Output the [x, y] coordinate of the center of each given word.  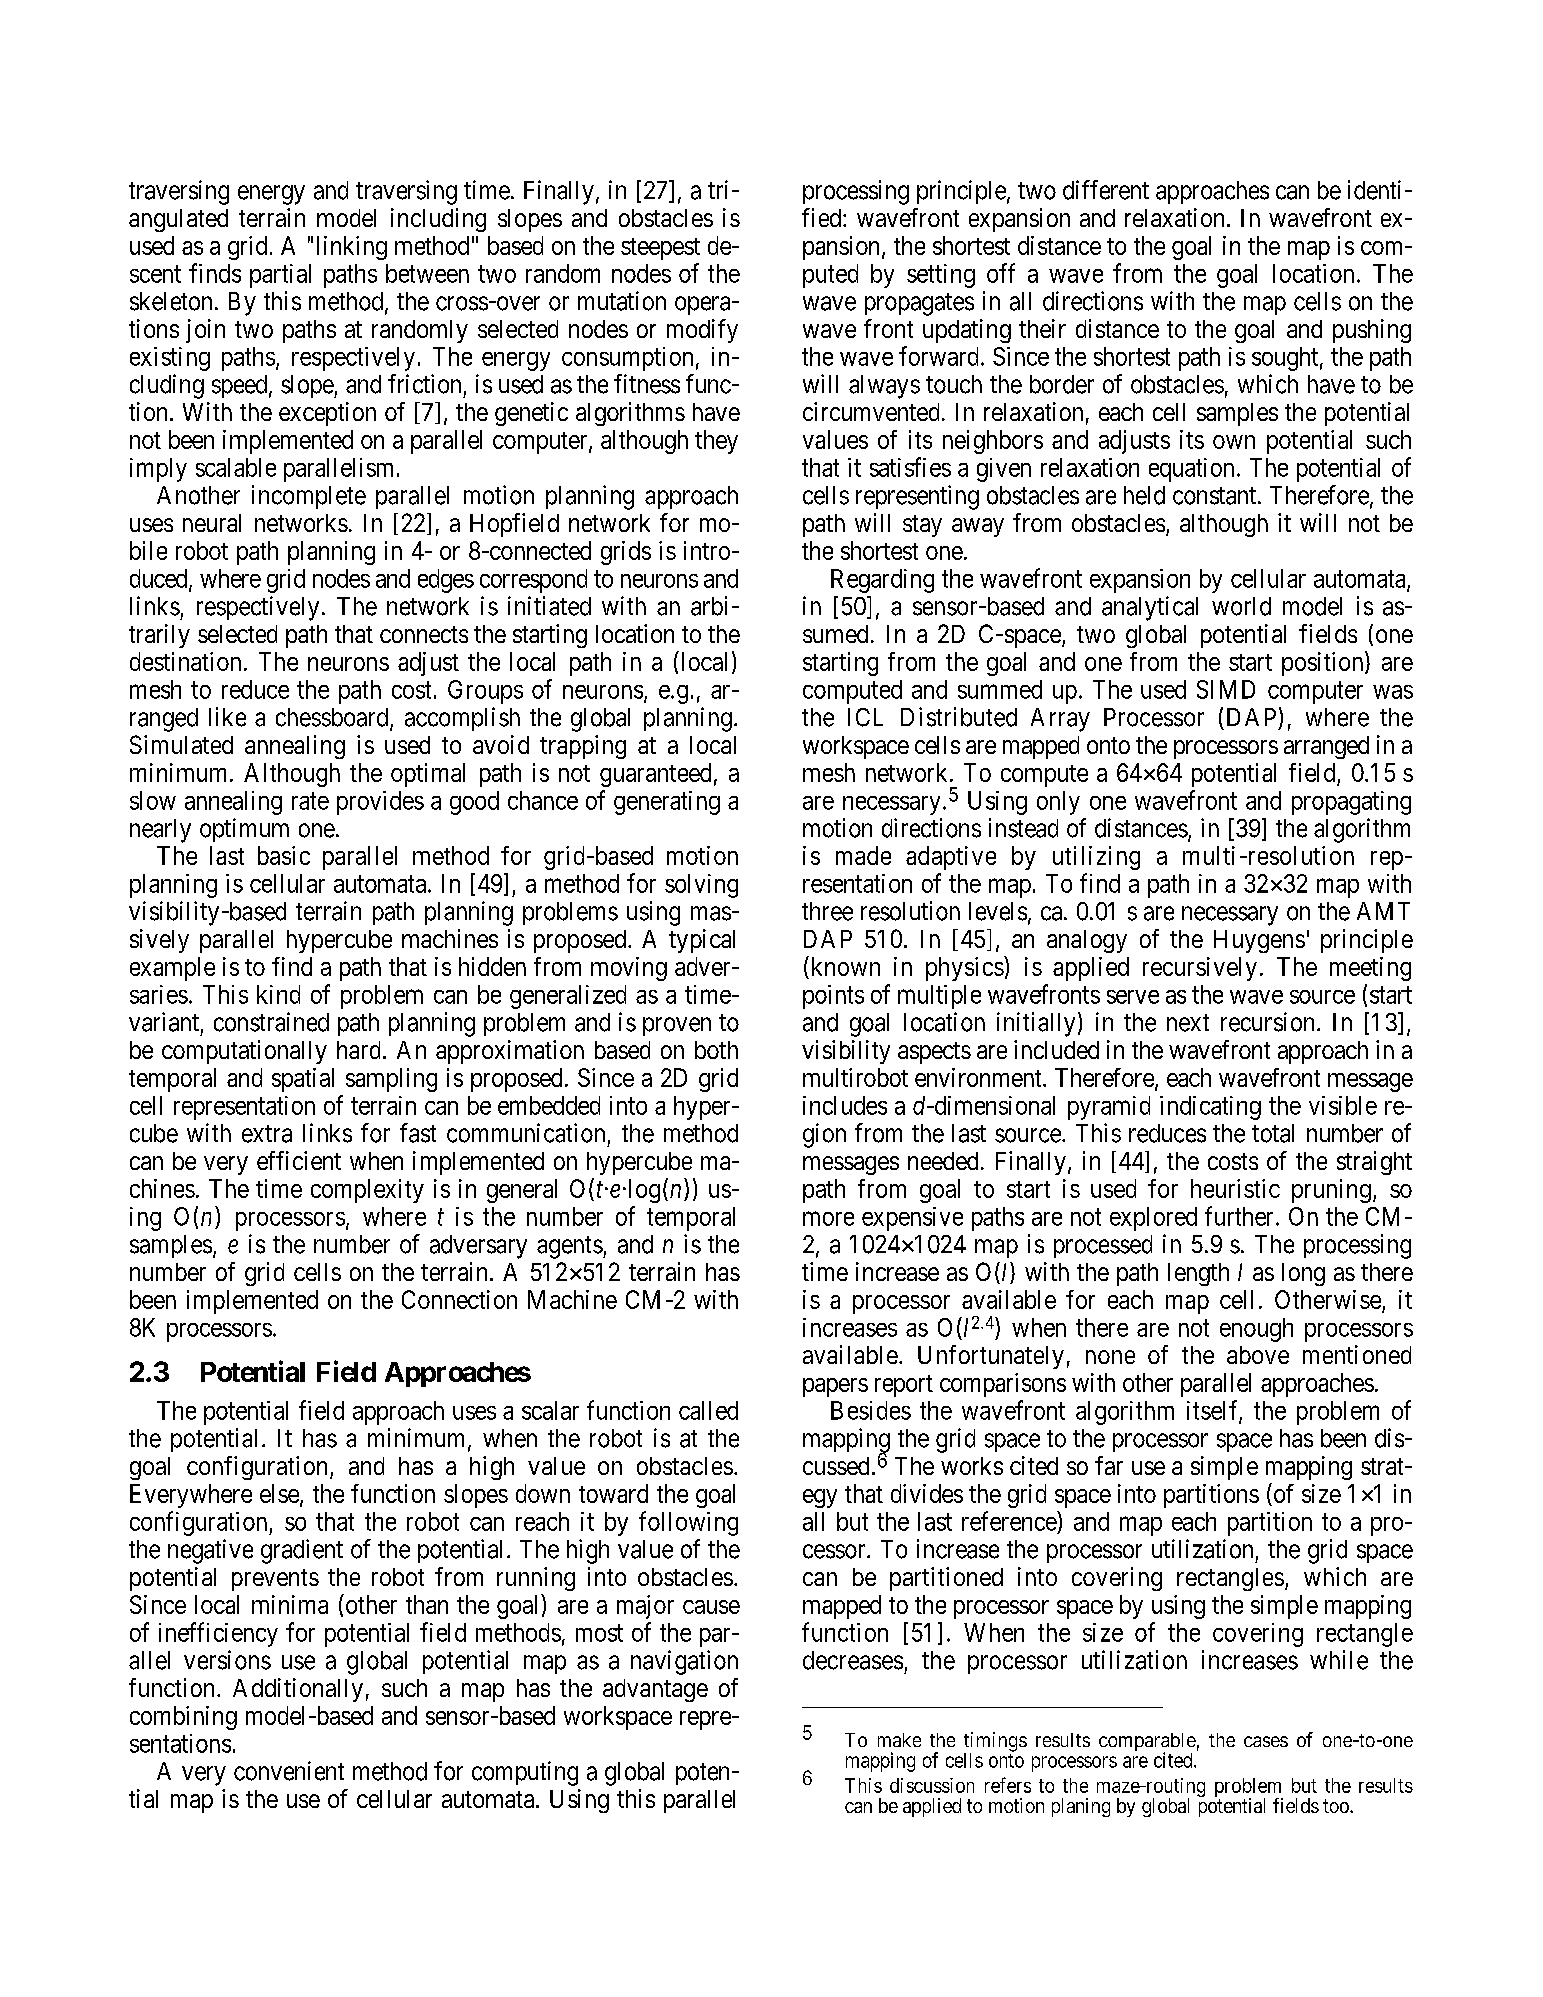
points [833, 997]
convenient [289, 1771]
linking [352, 248]
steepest [660, 249]
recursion [1267, 1022]
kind [278, 994]
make [899, 1740]
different [1106, 190]
